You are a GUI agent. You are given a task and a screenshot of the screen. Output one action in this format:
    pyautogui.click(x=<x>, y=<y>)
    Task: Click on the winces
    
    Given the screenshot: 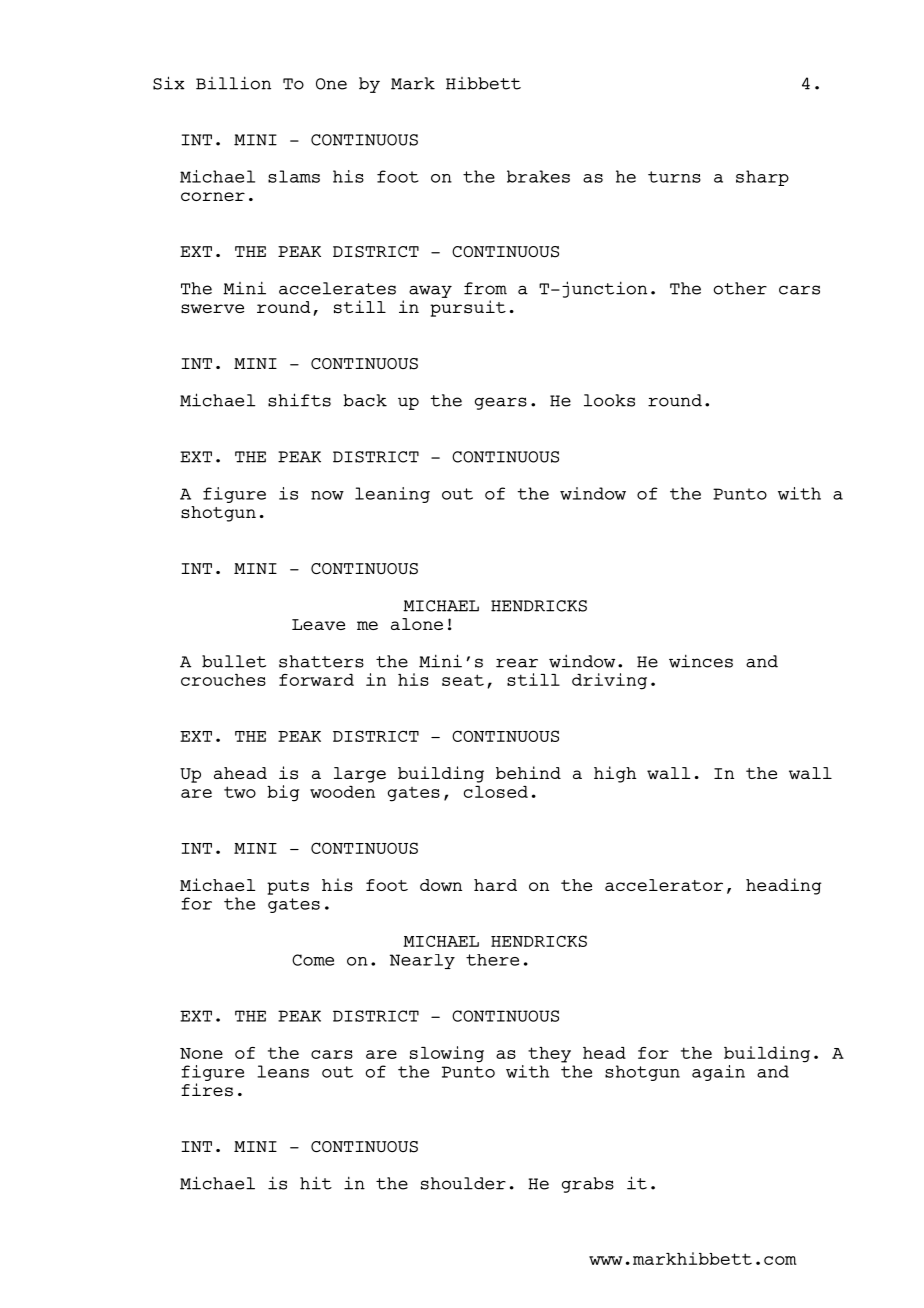 What is the action you would take?
    pyautogui.click(x=701, y=661)
